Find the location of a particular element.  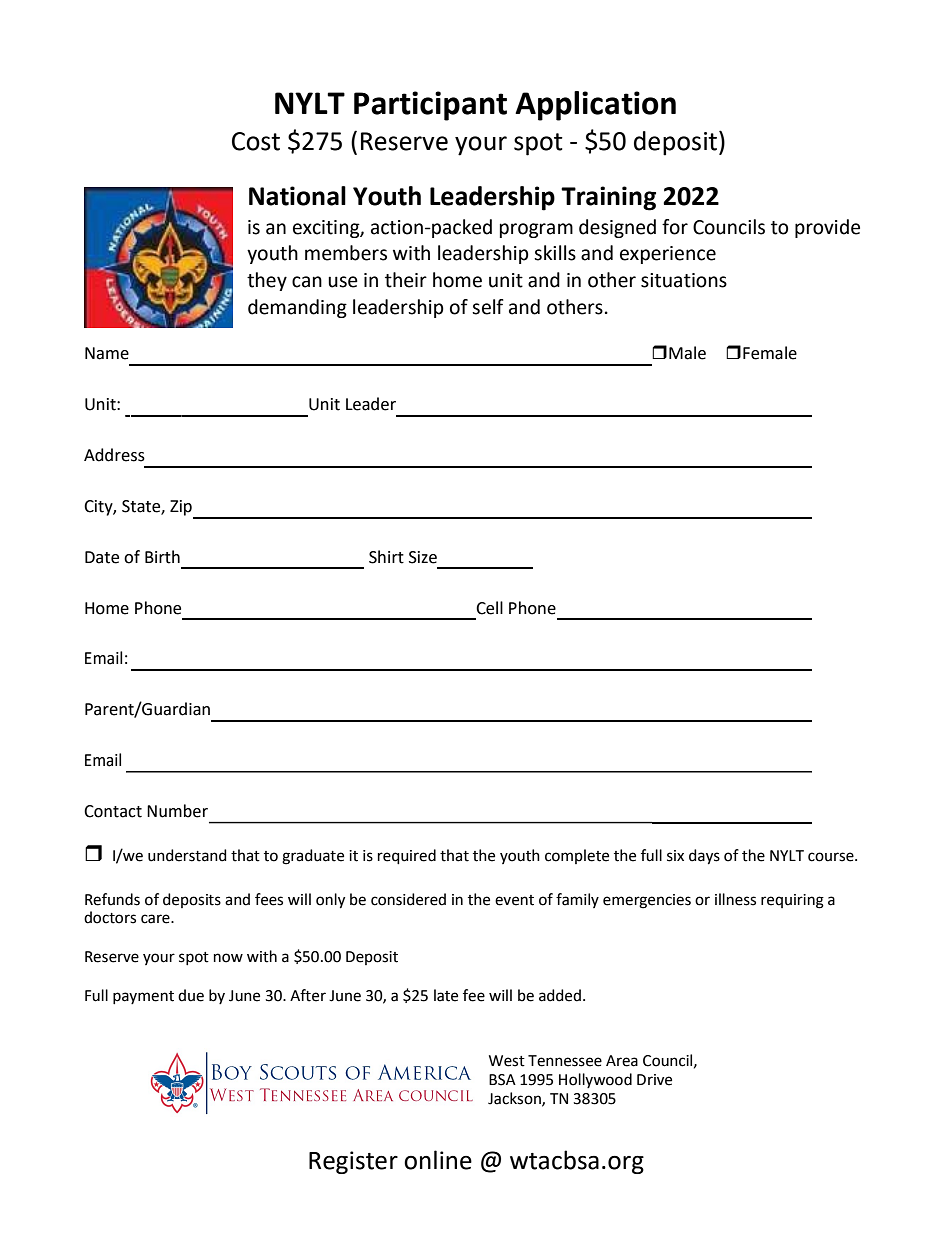

Register is located at coordinates (353, 1162).
